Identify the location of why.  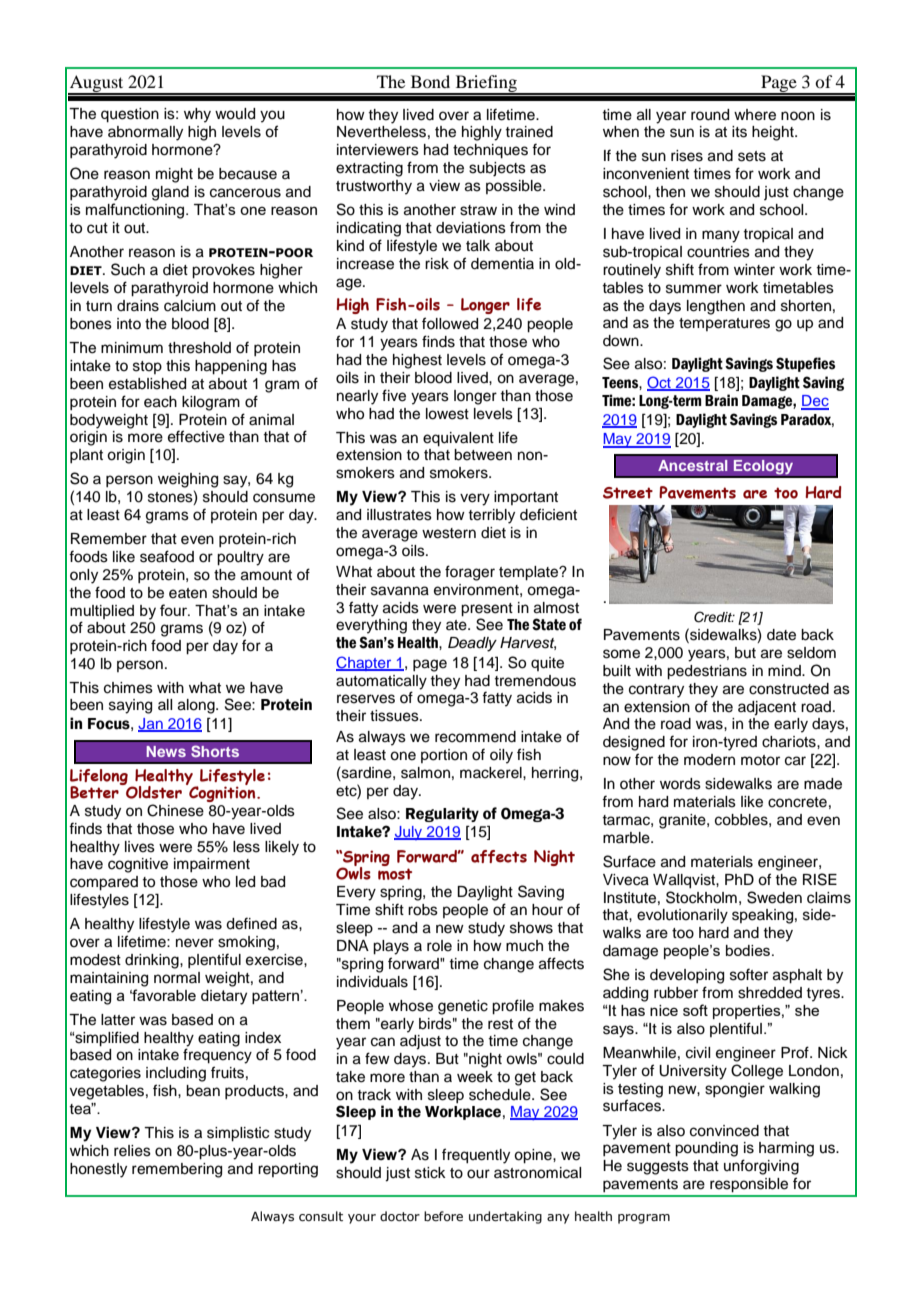
(197, 115).
